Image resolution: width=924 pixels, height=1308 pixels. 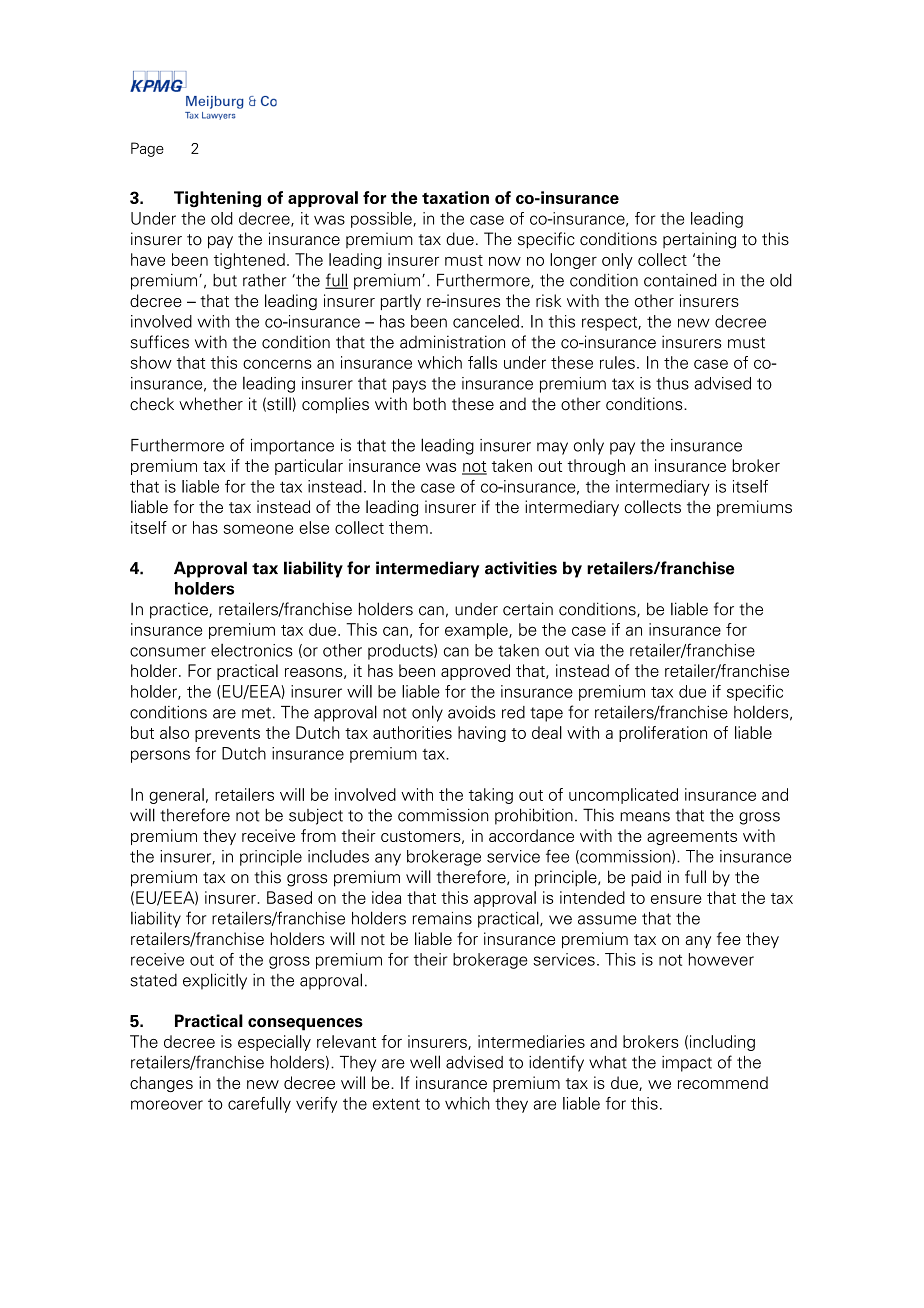 I want to click on taxation, so click(x=455, y=197).
